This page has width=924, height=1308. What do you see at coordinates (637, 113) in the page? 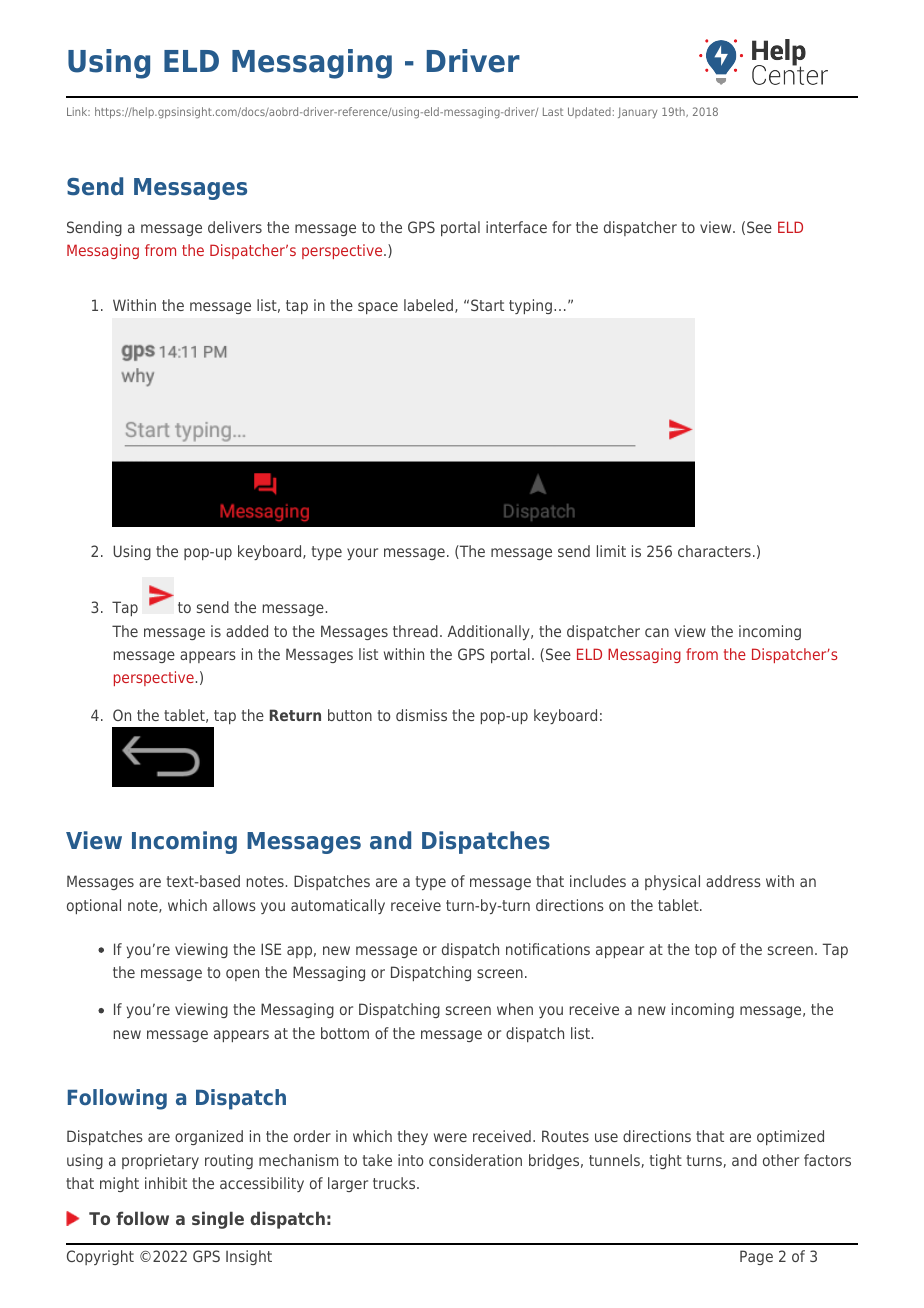
I see `January` at bounding box center [637, 113].
